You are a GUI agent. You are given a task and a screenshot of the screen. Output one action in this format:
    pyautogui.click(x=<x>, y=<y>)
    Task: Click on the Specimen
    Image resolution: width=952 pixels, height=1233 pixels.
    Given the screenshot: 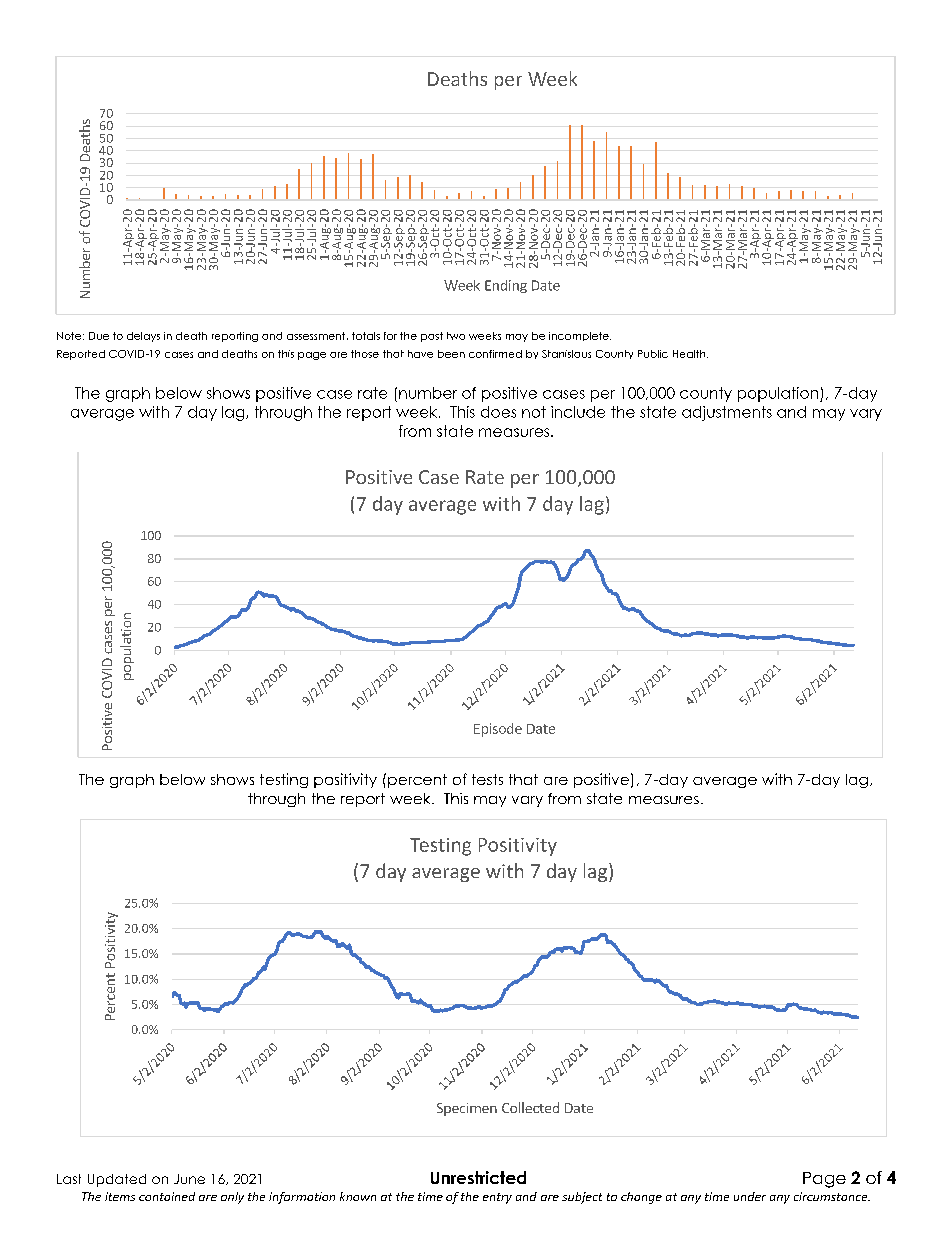 What is the action you would take?
    pyautogui.click(x=467, y=1109)
